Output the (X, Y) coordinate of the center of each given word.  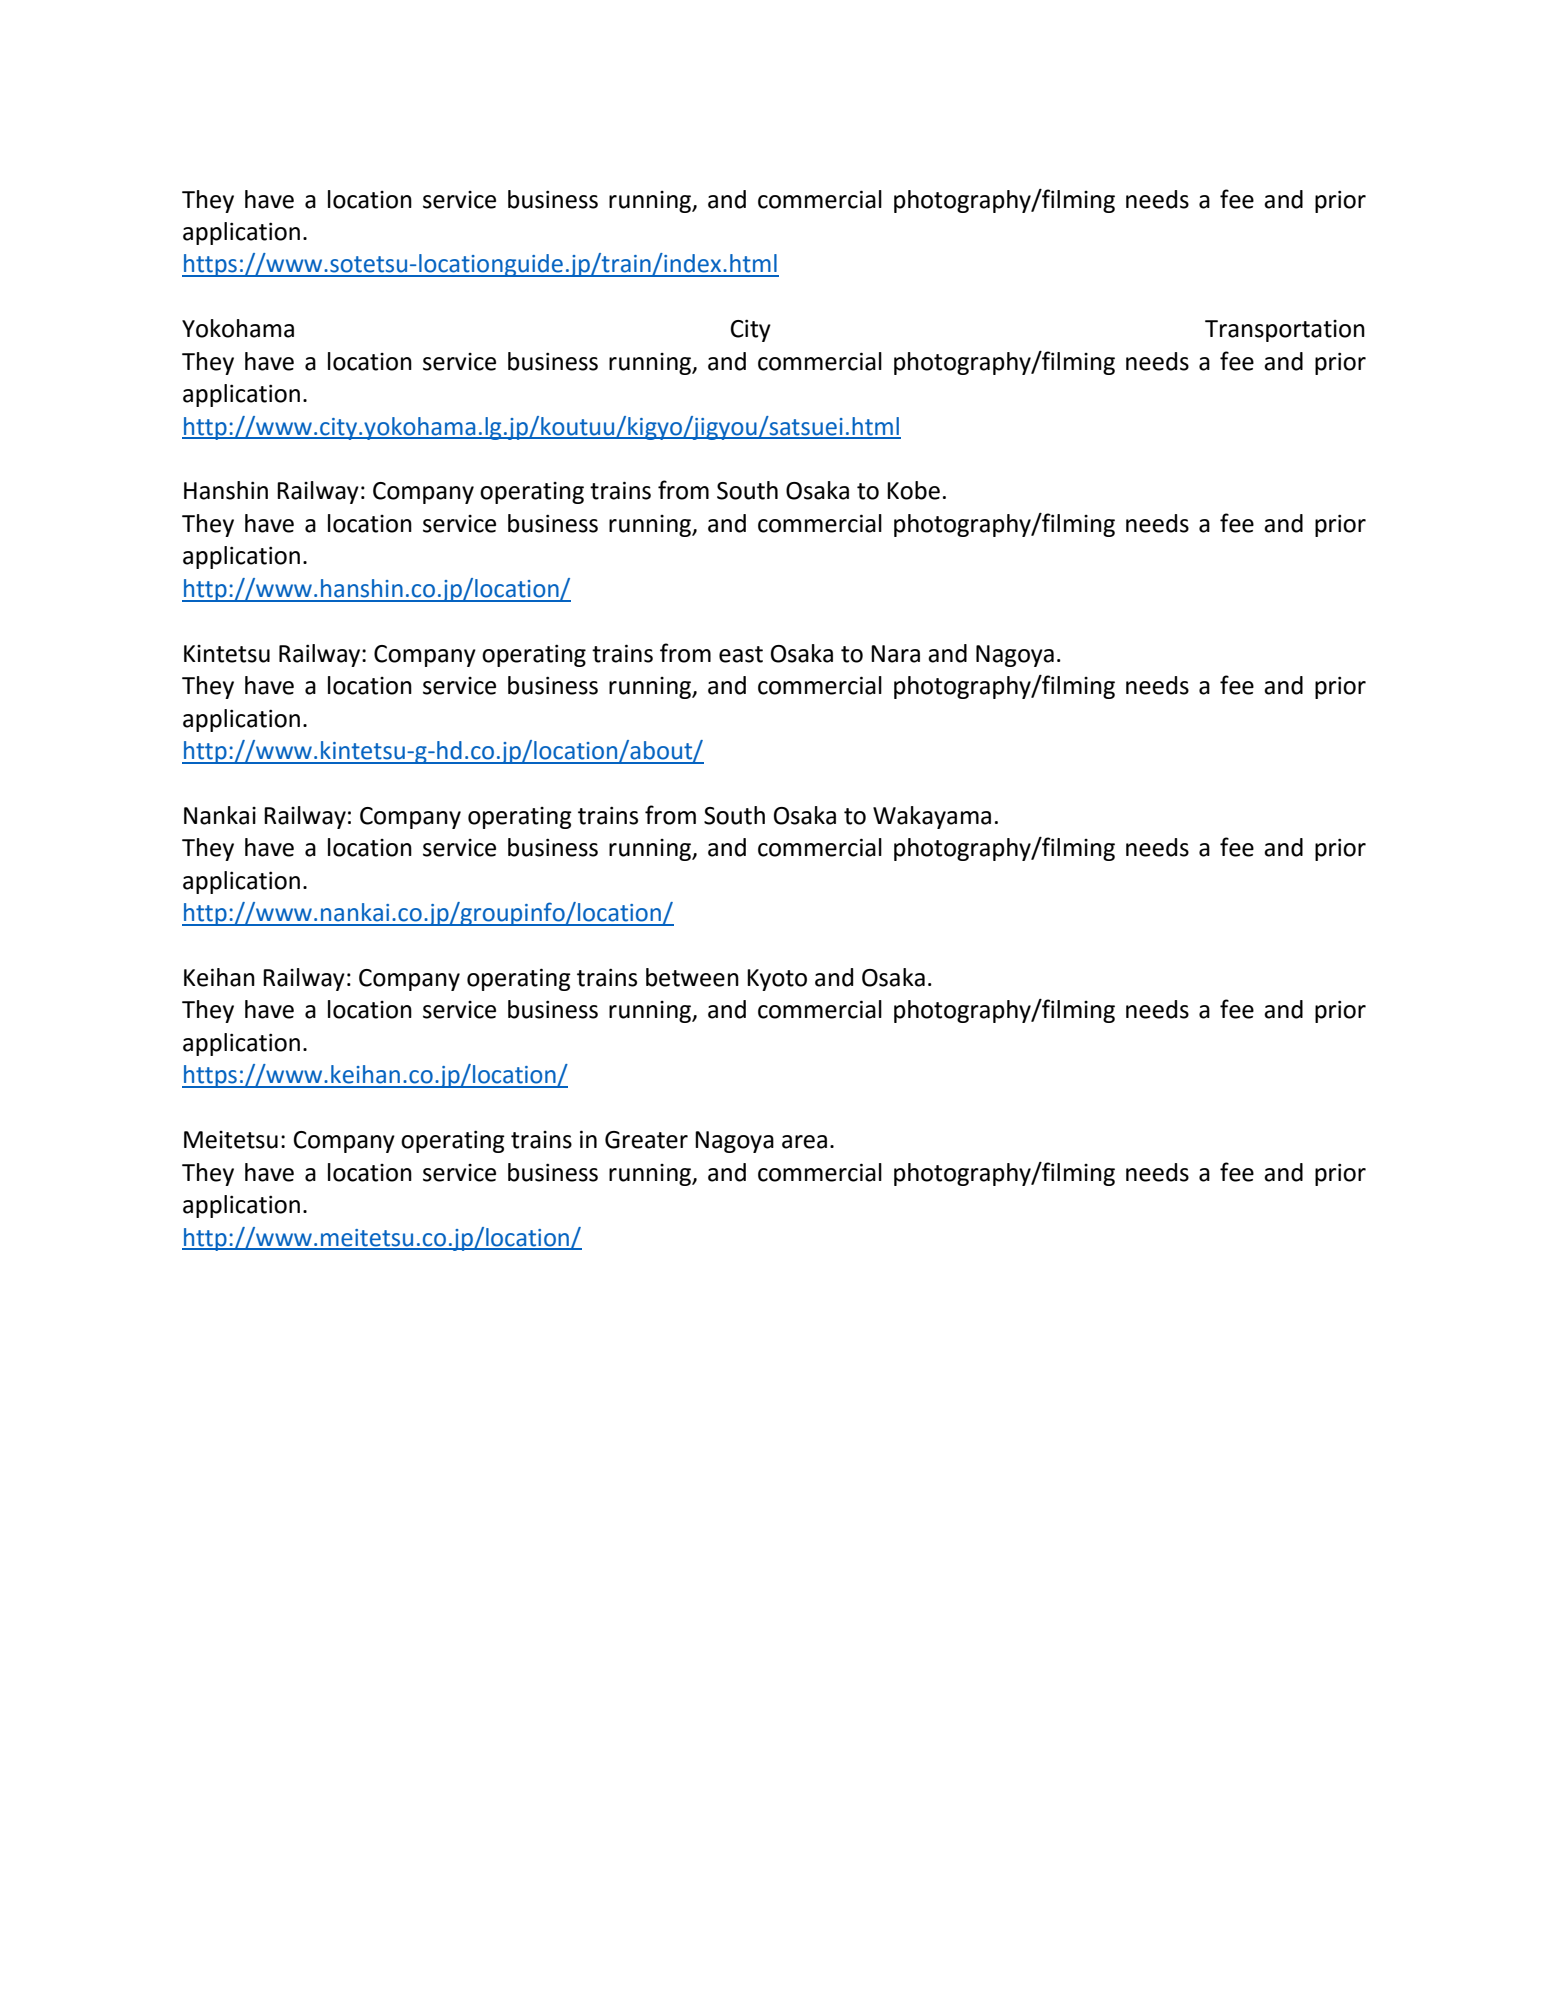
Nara (895, 654)
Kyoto (777, 980)
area (804, 1142)
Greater (646, 1140)
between (692, 977)
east (741, 654)
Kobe (913, 490)
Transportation (1285, 331)
